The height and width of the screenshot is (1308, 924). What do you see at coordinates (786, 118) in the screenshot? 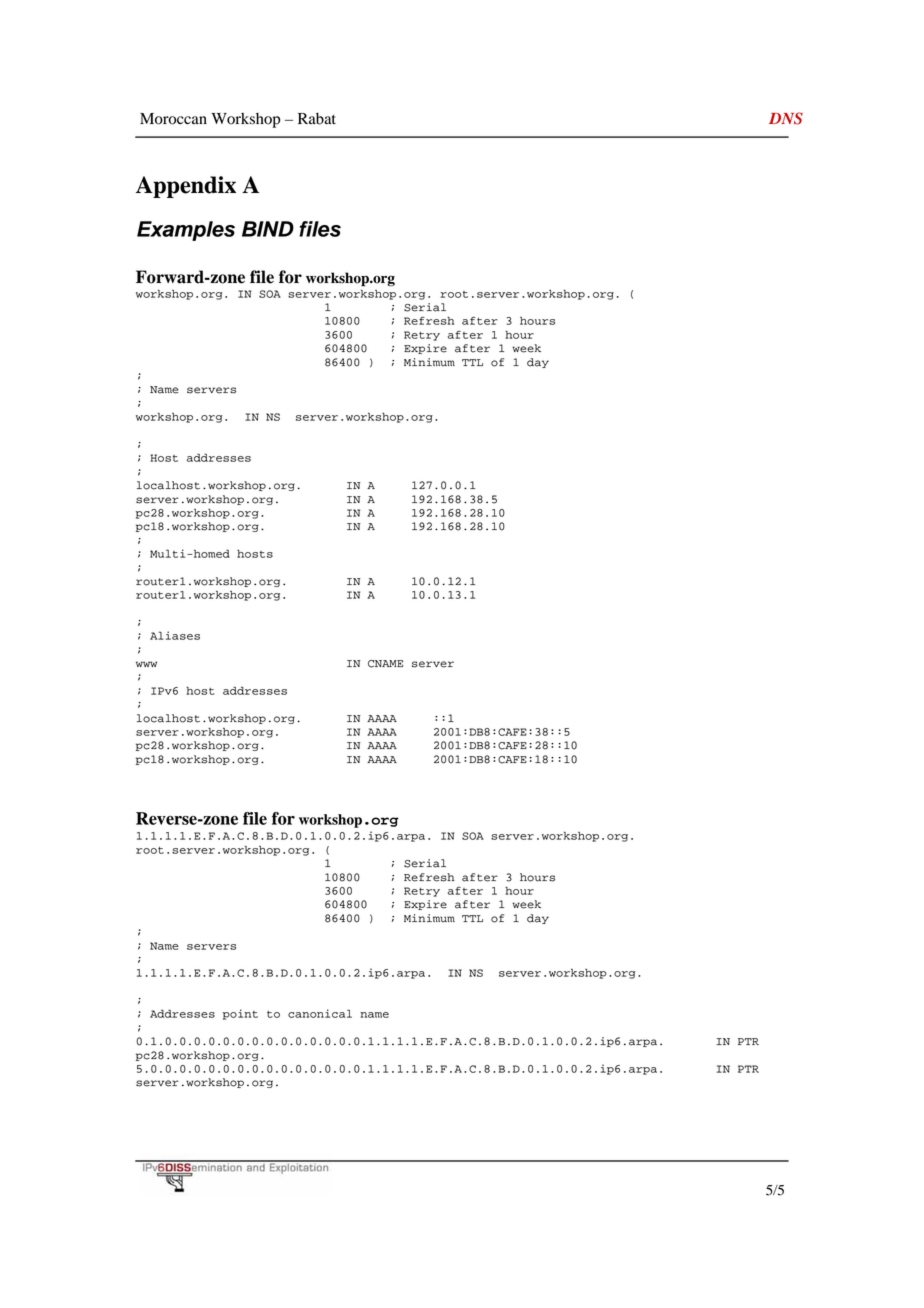
I see `DNS` at bounding box center [786, 118].
